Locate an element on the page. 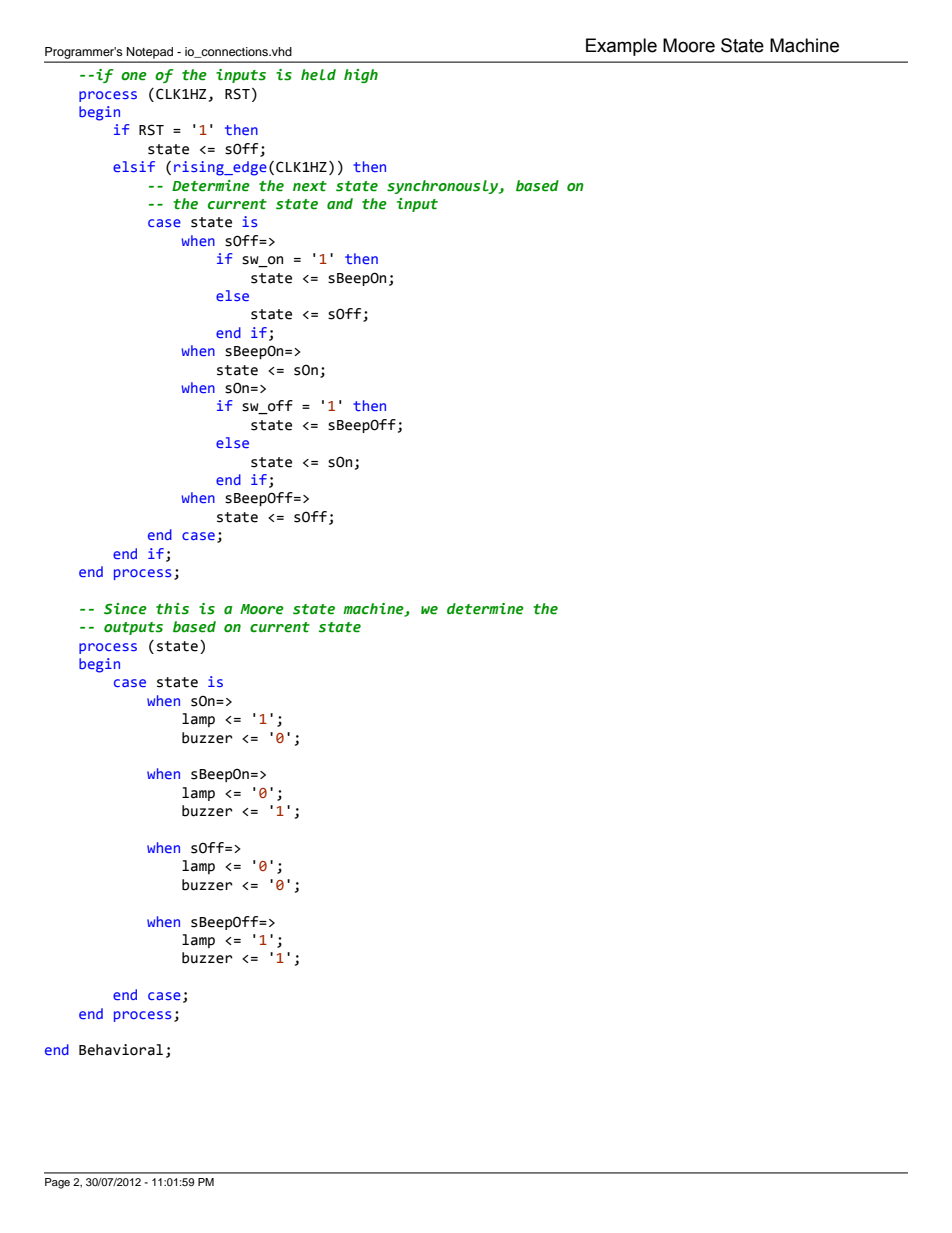 The width and height of the page is (952, 1233). Page is located at coordinates (57, 1183).
